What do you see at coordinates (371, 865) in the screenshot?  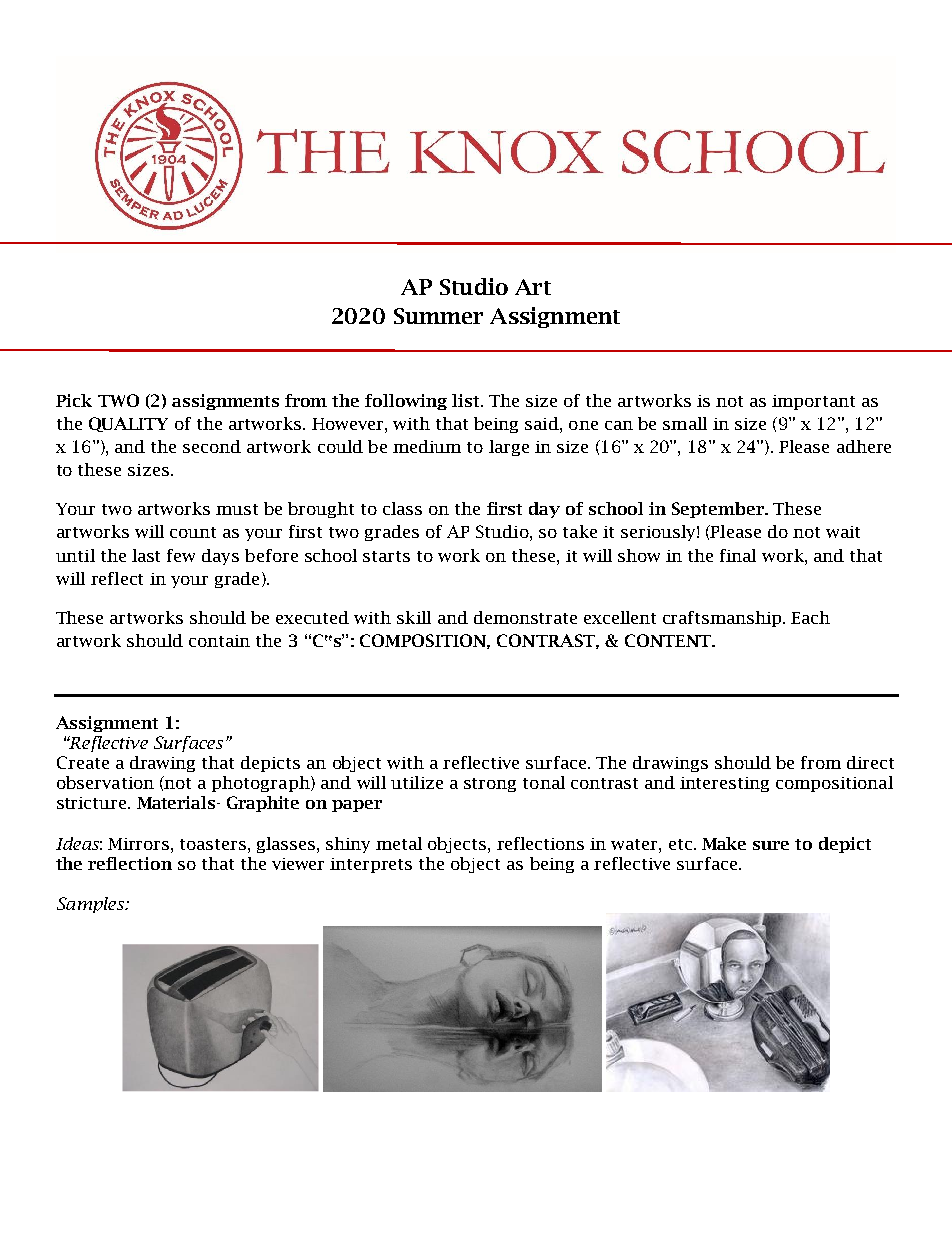 I see `interprets` at bounding box center [371, 865].
